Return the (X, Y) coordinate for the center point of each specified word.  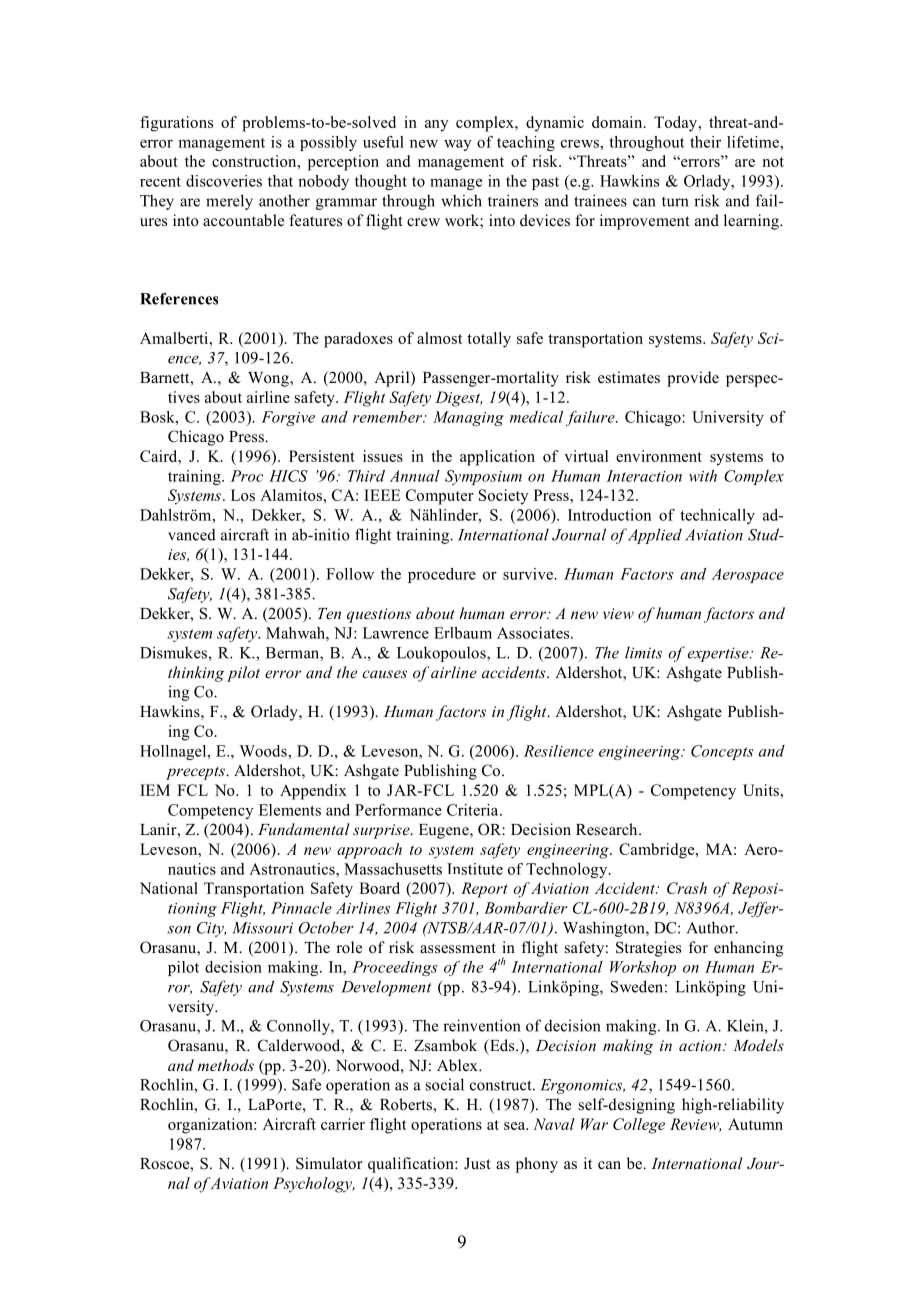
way (458, 145)
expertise (719, 654)
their (705, 142)
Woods (264, 751)
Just (477, 1163)
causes (384, 674)
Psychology (313, 1185)
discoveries (224, 181)
